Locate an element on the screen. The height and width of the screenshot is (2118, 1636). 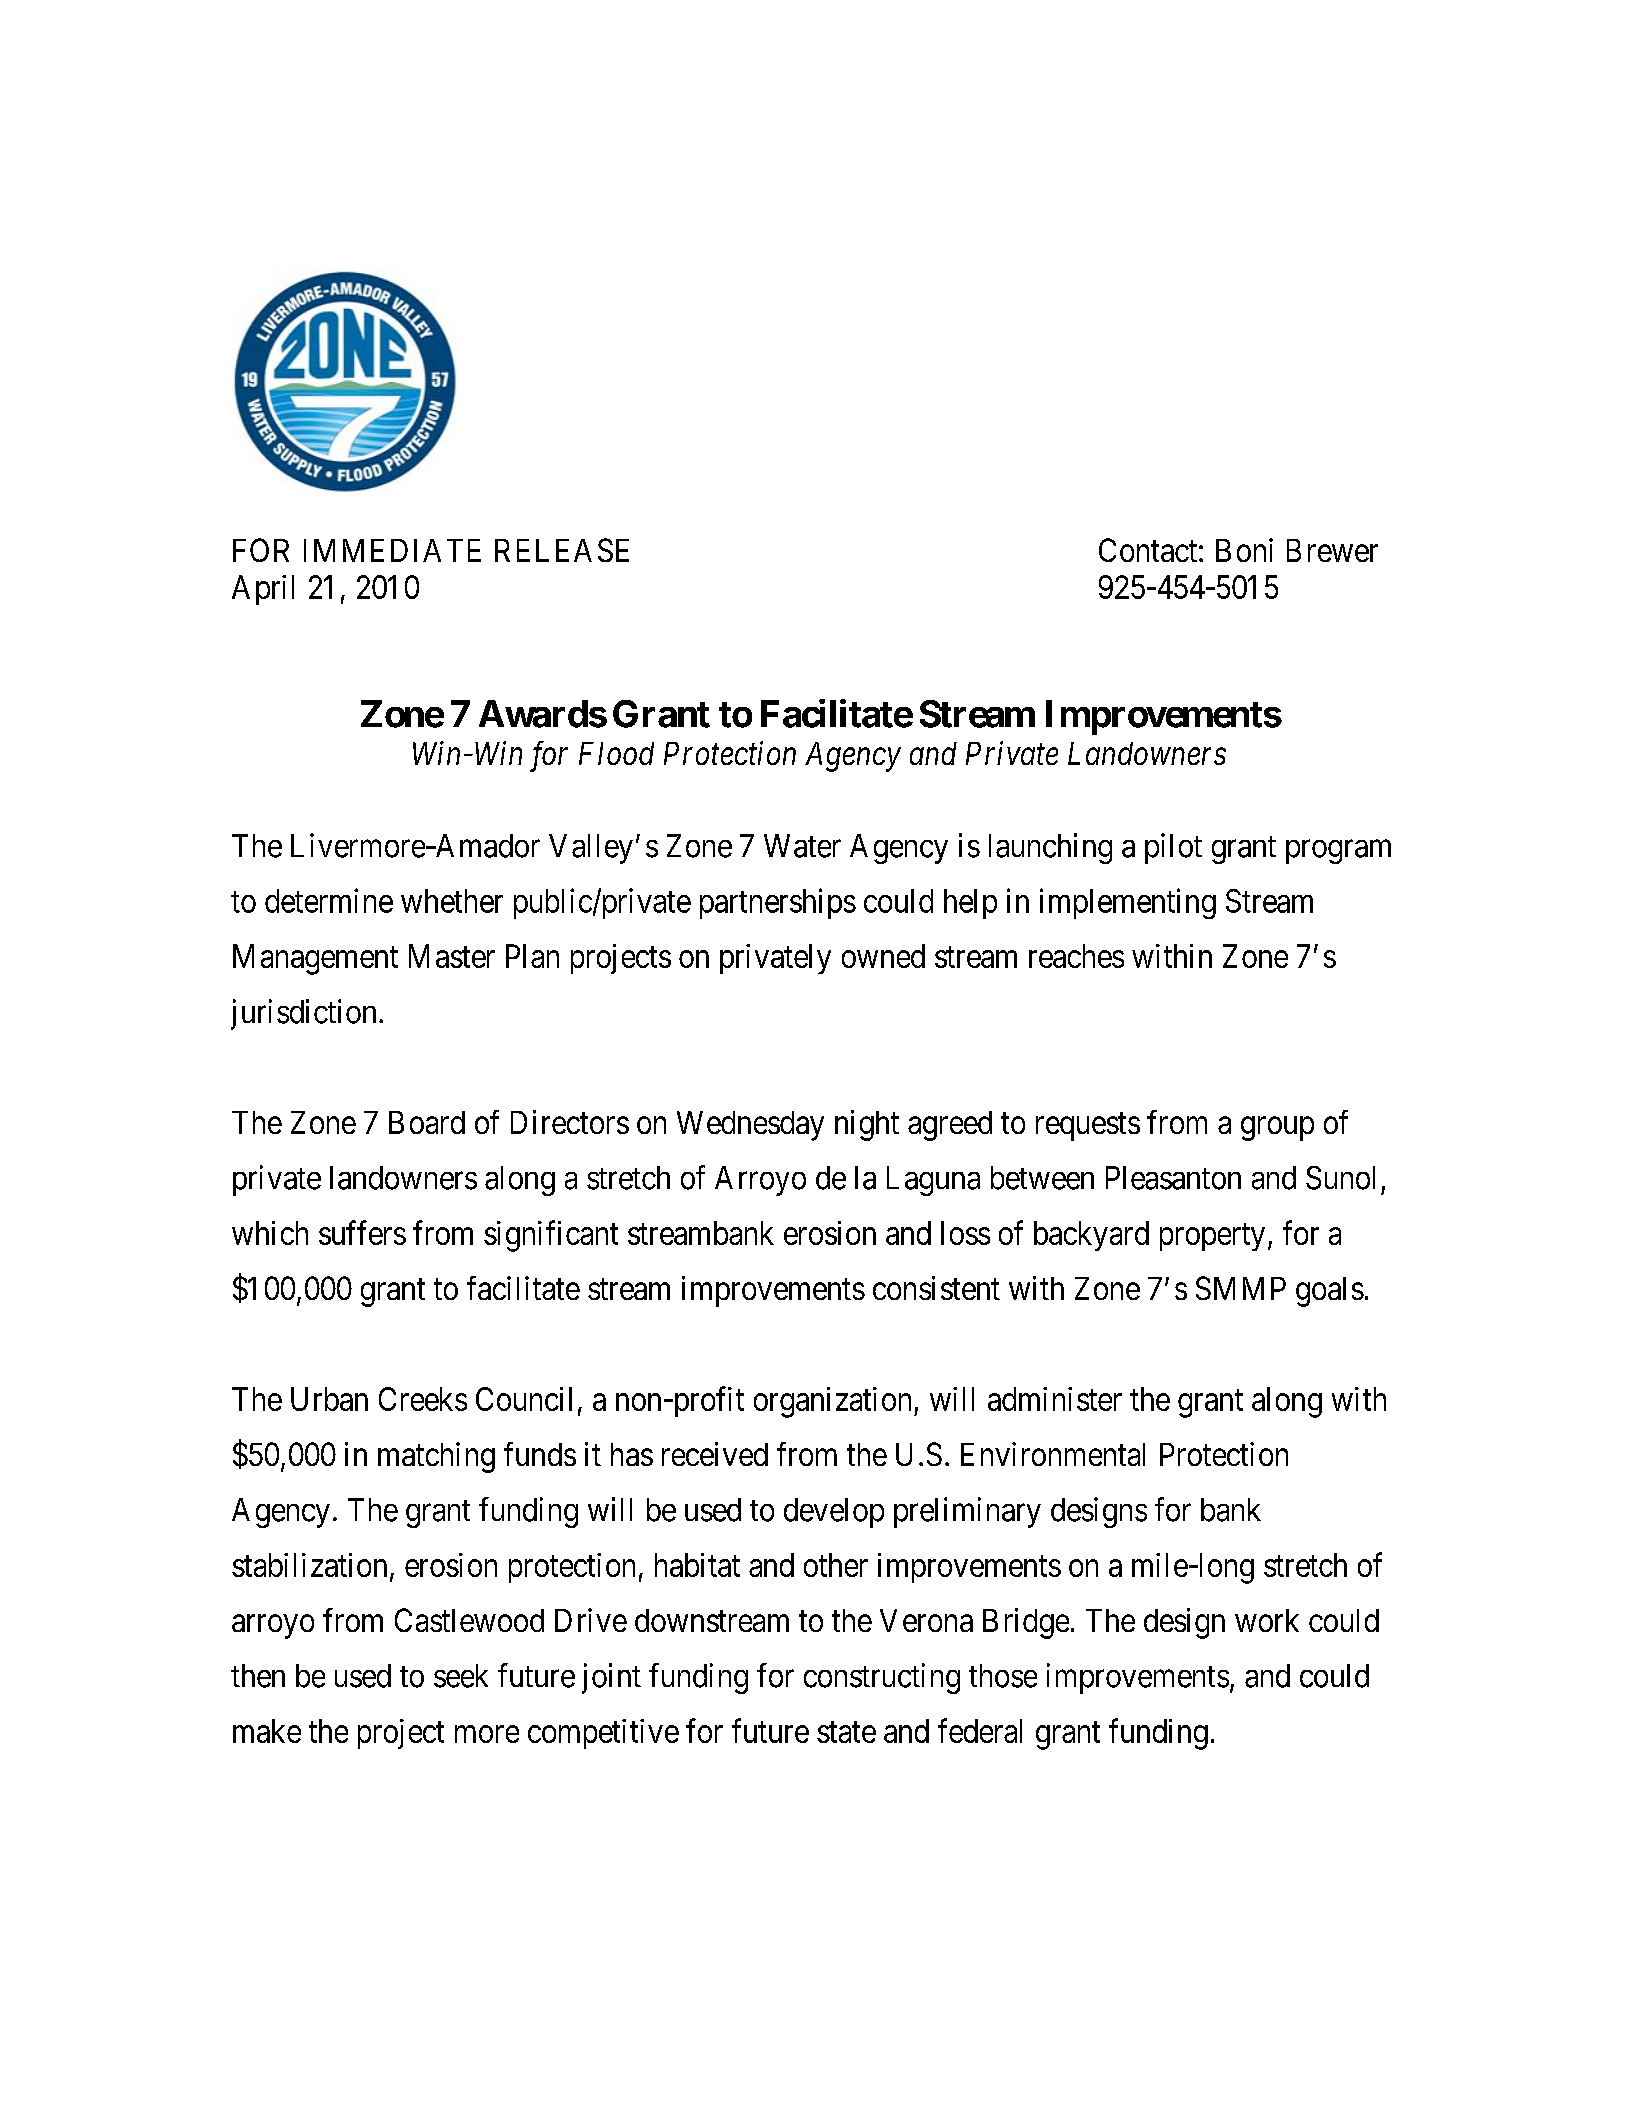
Wednesday is located at coordinates (750, 1126).
